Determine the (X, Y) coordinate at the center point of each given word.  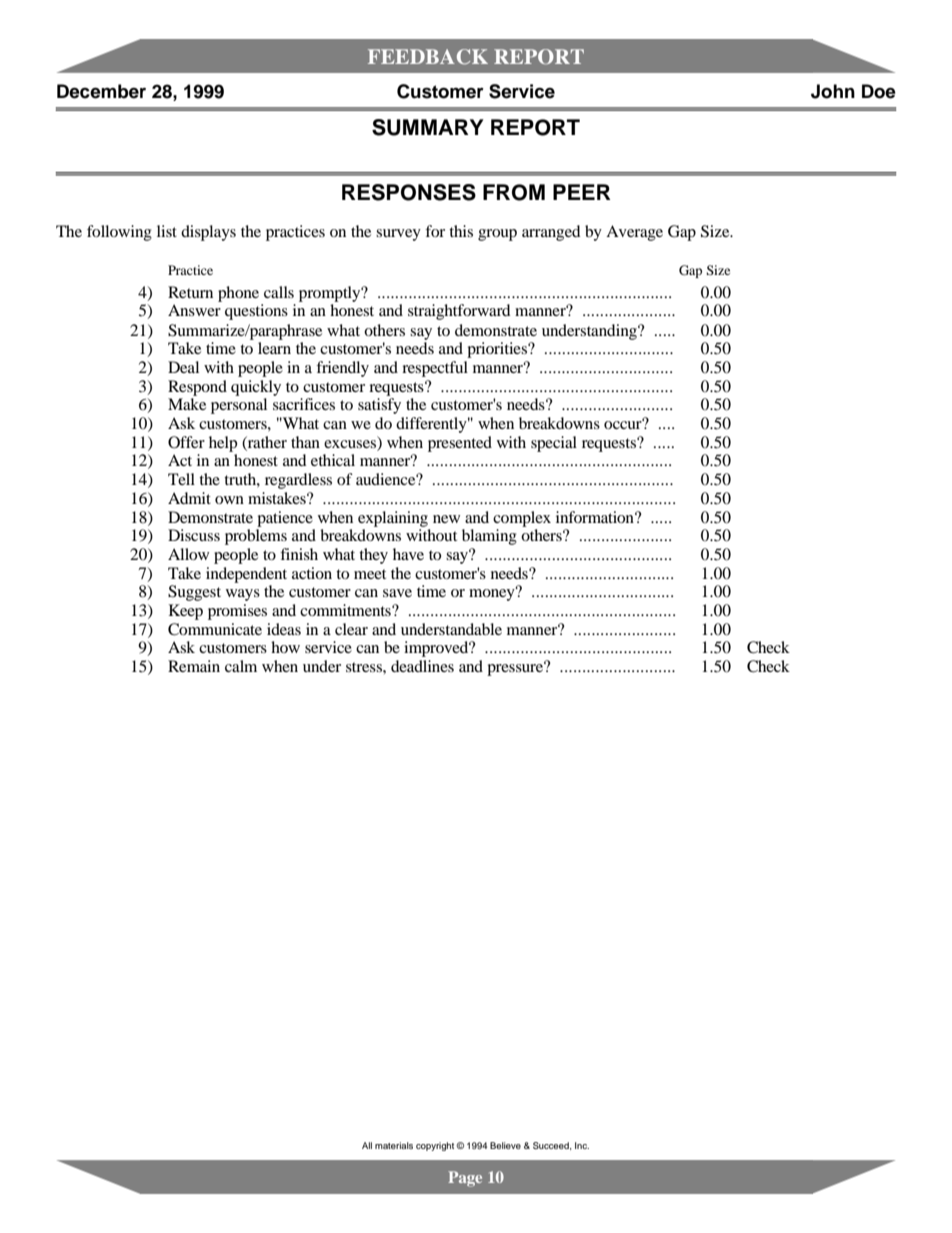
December (101, 91)
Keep (186, 612)
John (833, 91)
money (493, 594)
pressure (516, 669)
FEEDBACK (428, 57)
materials (394, 1145)
